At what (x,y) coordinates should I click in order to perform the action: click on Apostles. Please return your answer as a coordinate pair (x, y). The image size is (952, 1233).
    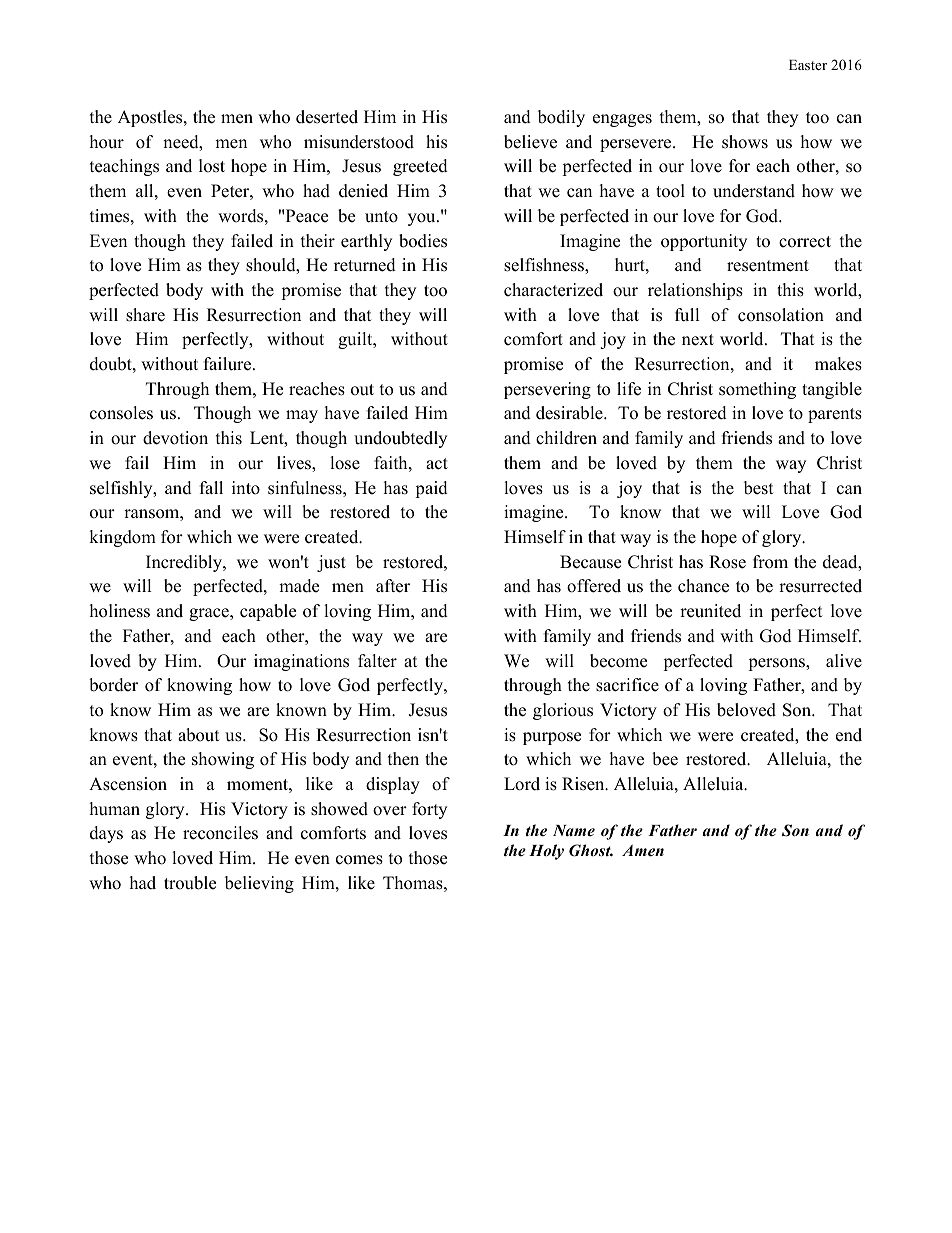
    Looking at the image, I should click on (151, 118).
